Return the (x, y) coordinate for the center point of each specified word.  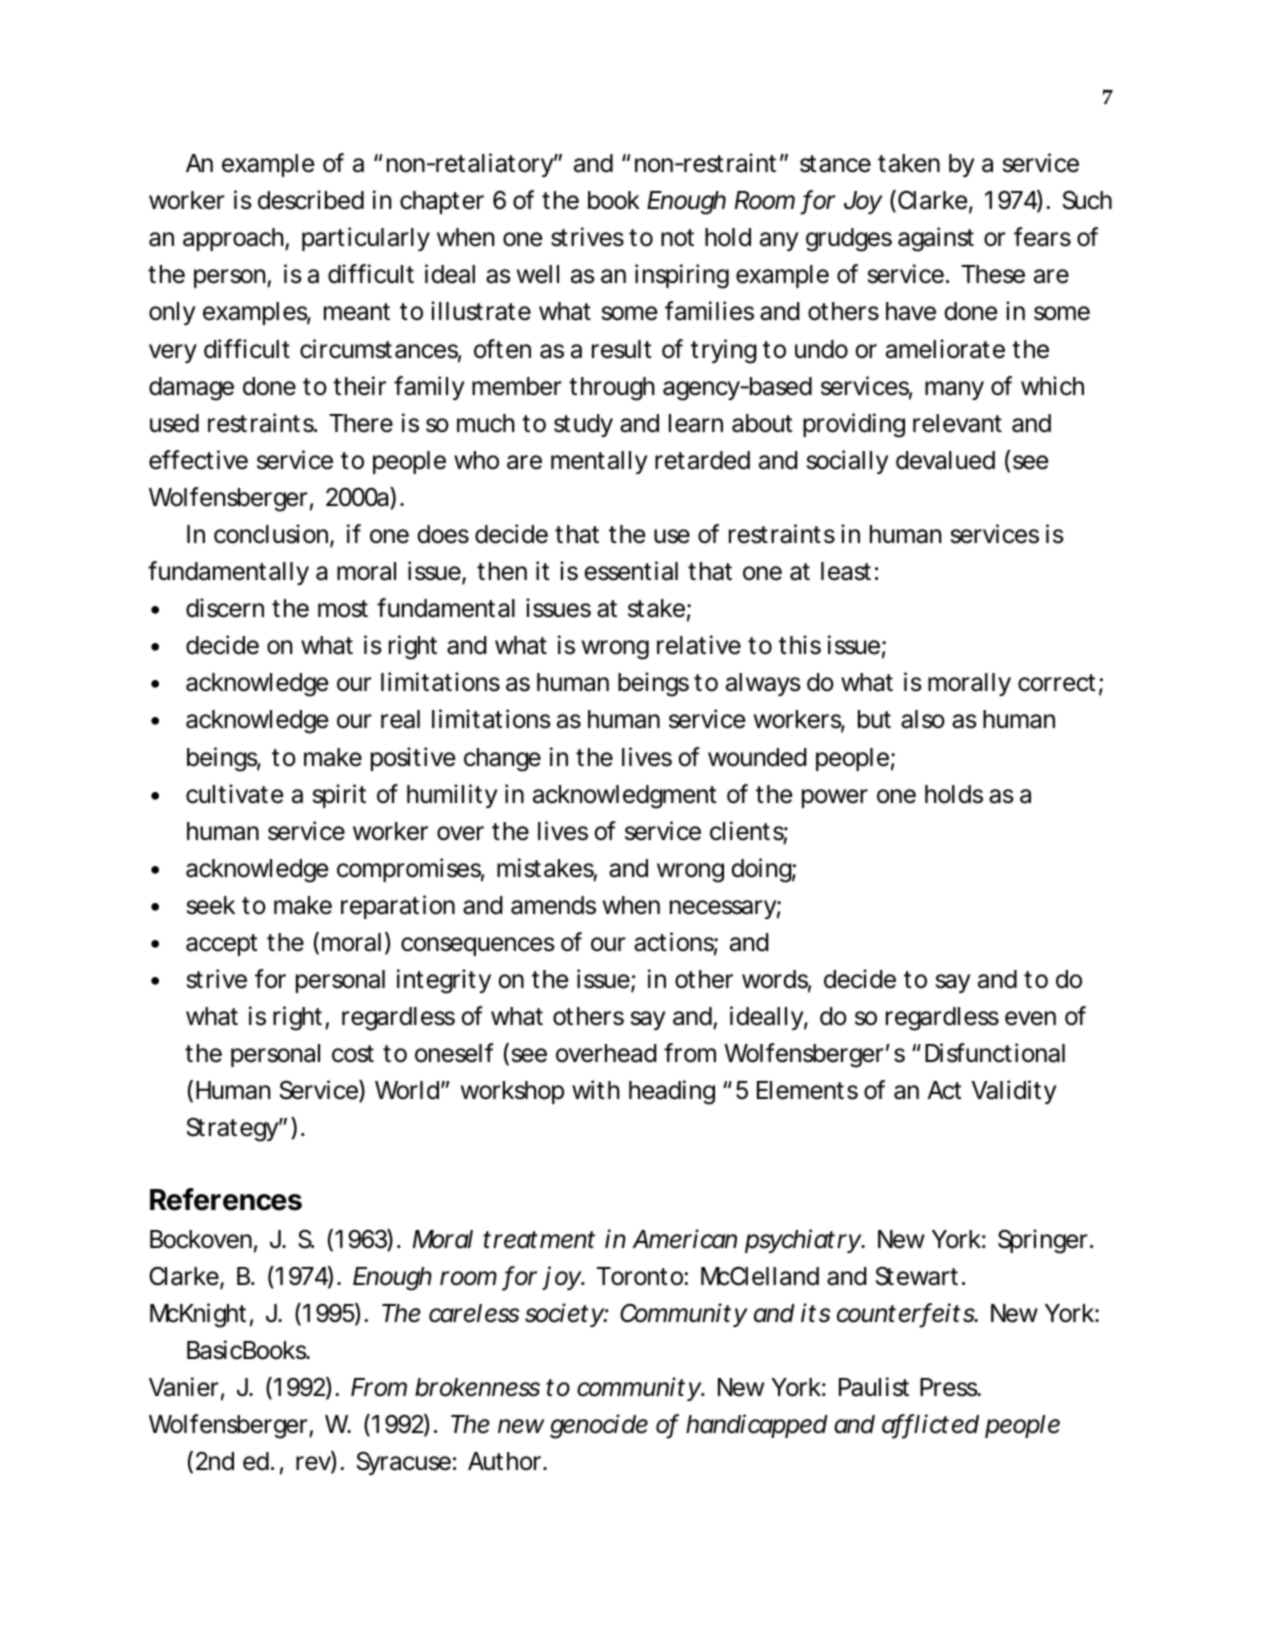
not (677, 238)
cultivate (234, 794)
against (936, 239)
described (311, 200)
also (923, 719)
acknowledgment (625, 797)
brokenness (477, 1387)
